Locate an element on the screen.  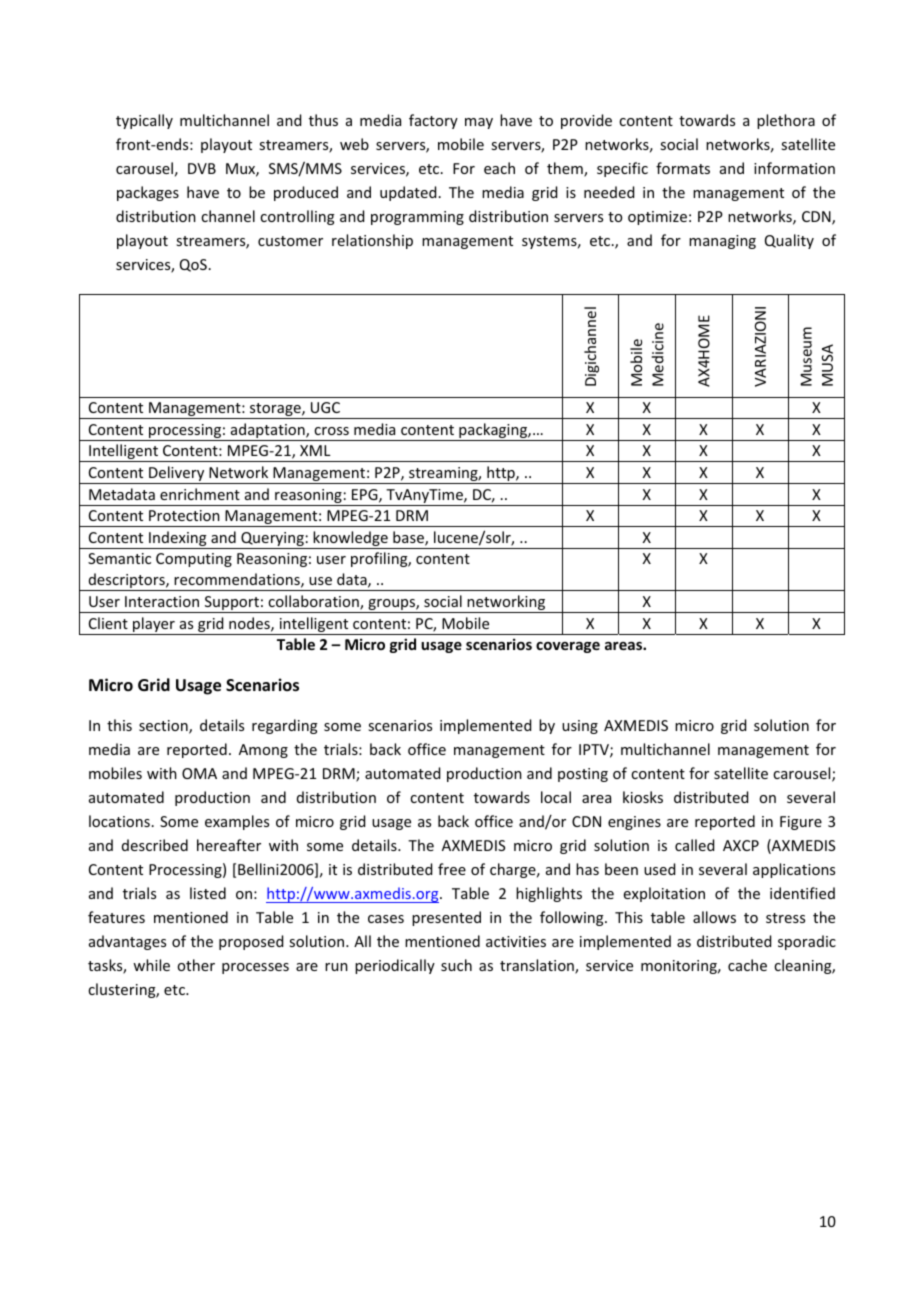
DVB is located at coordinates (202, 168).
